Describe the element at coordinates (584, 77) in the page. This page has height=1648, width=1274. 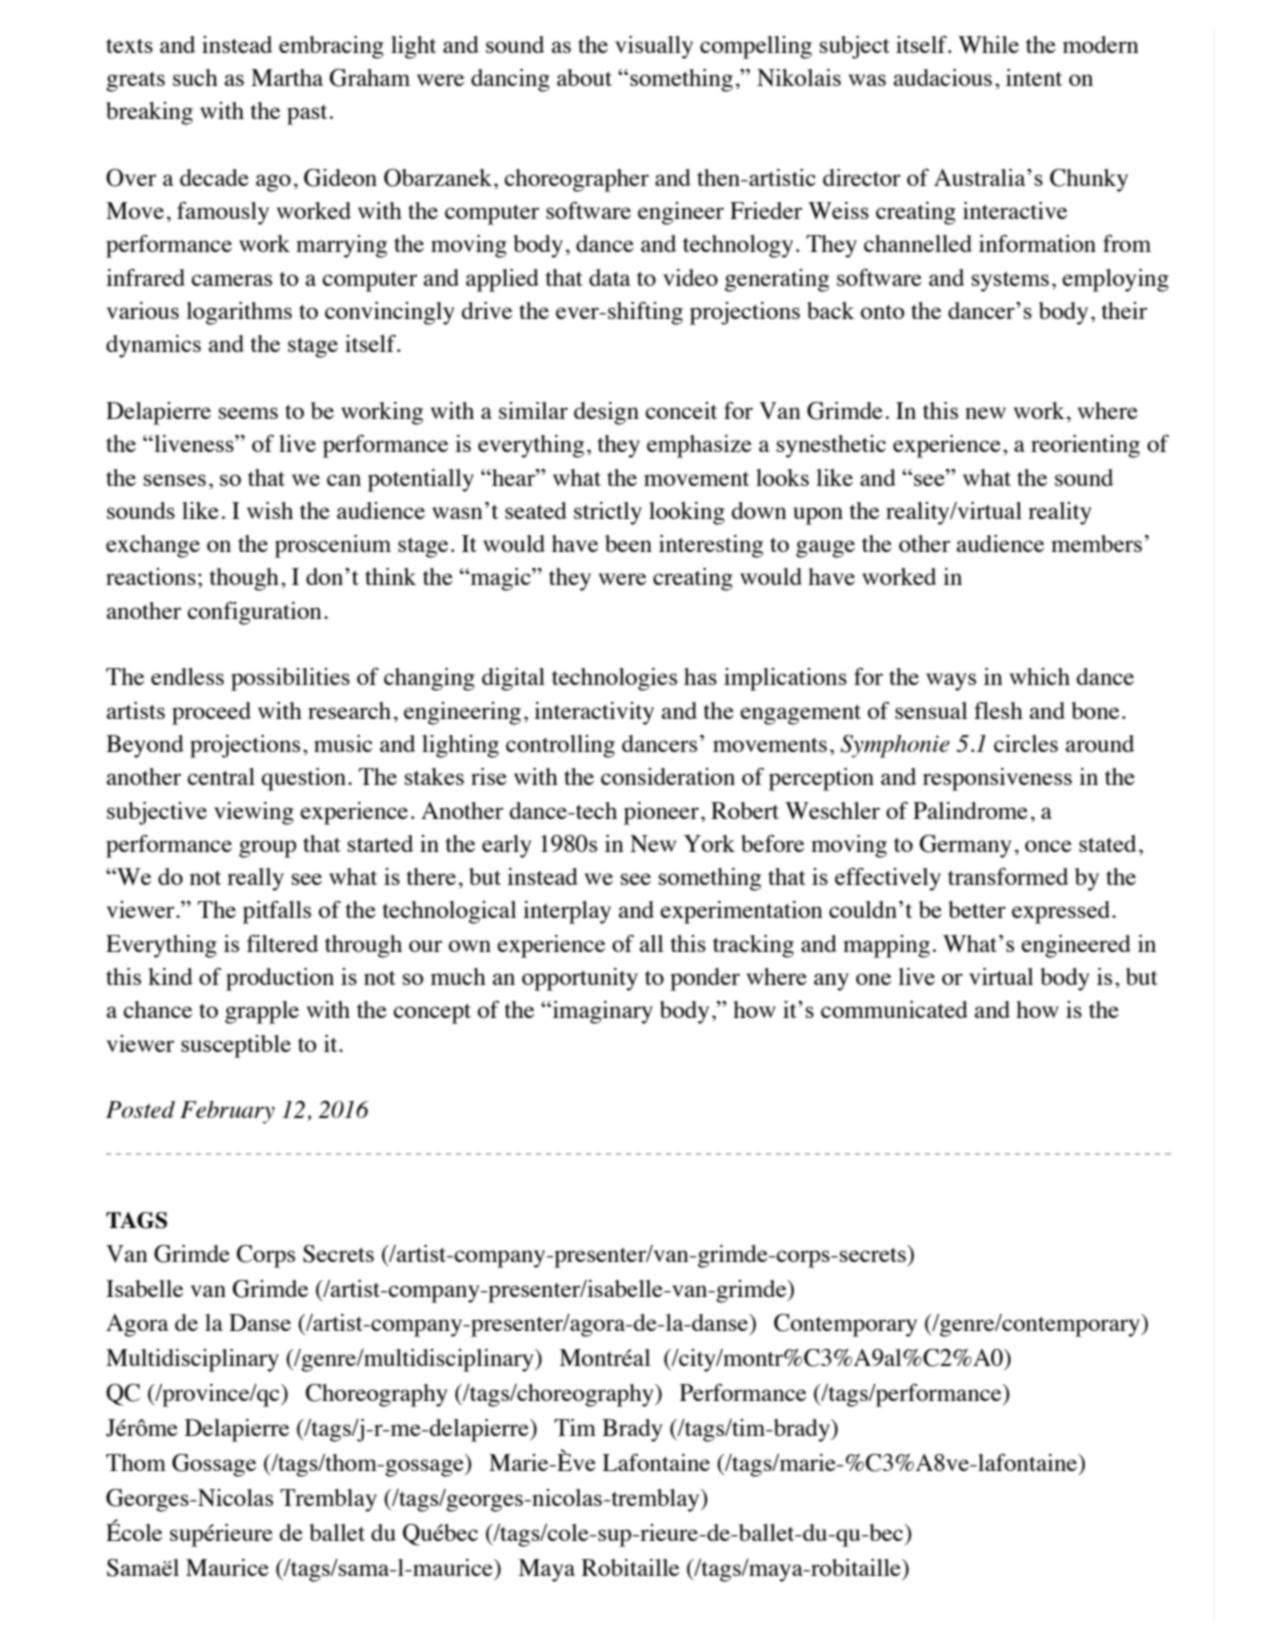
I see `about` at that location.
